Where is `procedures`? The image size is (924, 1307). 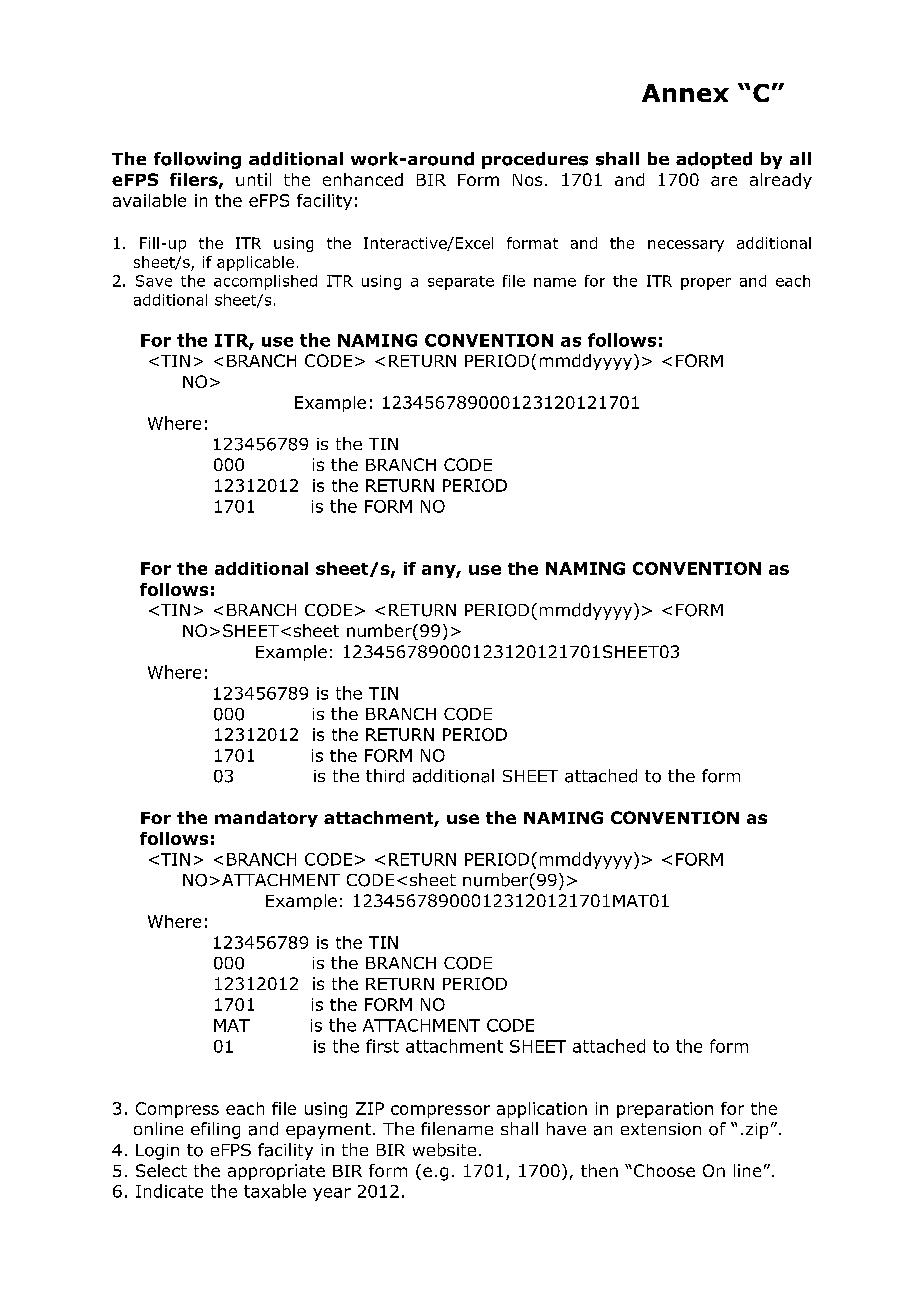 procedures is located at coordinates (535, 160).
